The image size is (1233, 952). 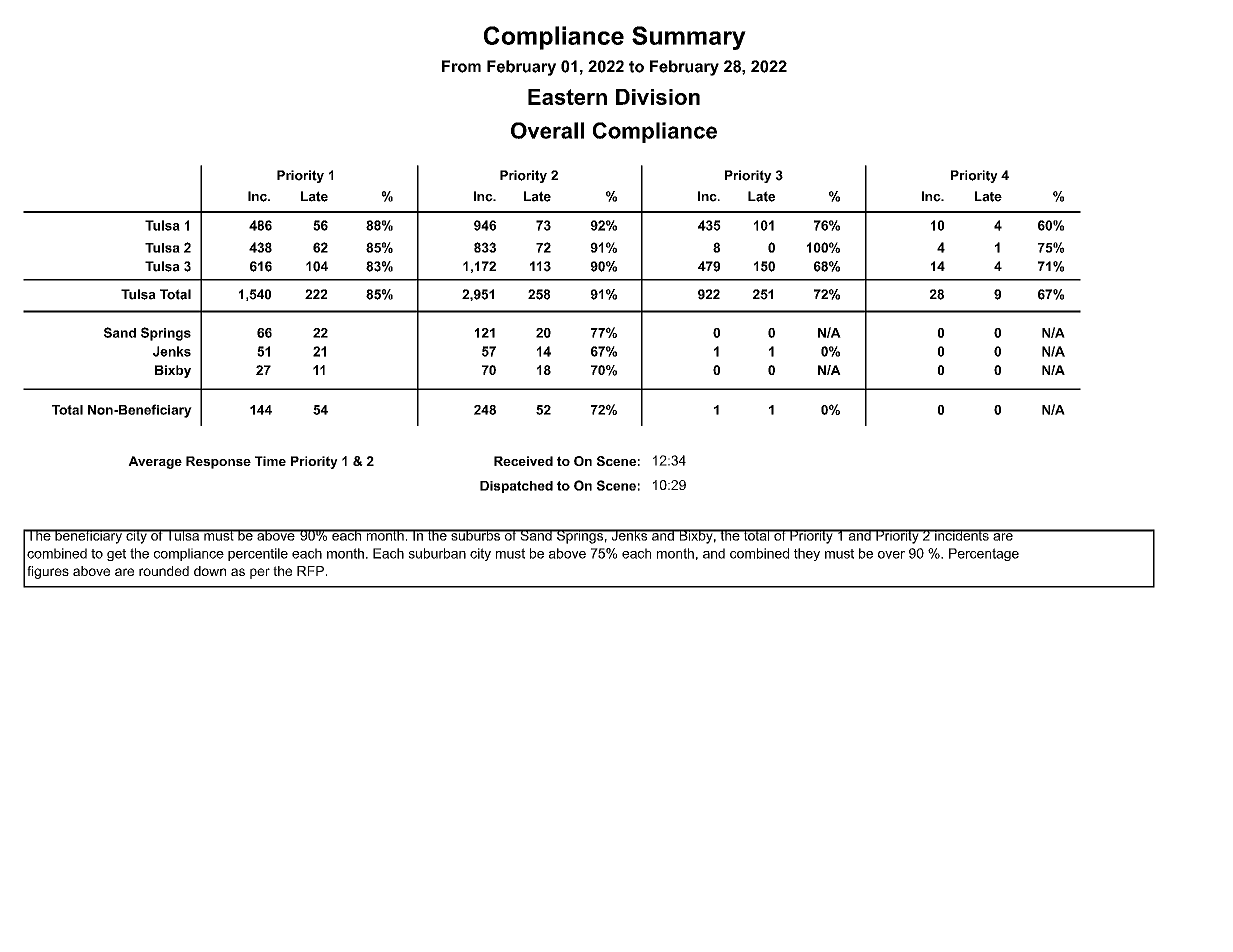 What do you see at coordinates (689, 38) in the screenshot?
I see `Summary` at bounding box center [689, 38].
